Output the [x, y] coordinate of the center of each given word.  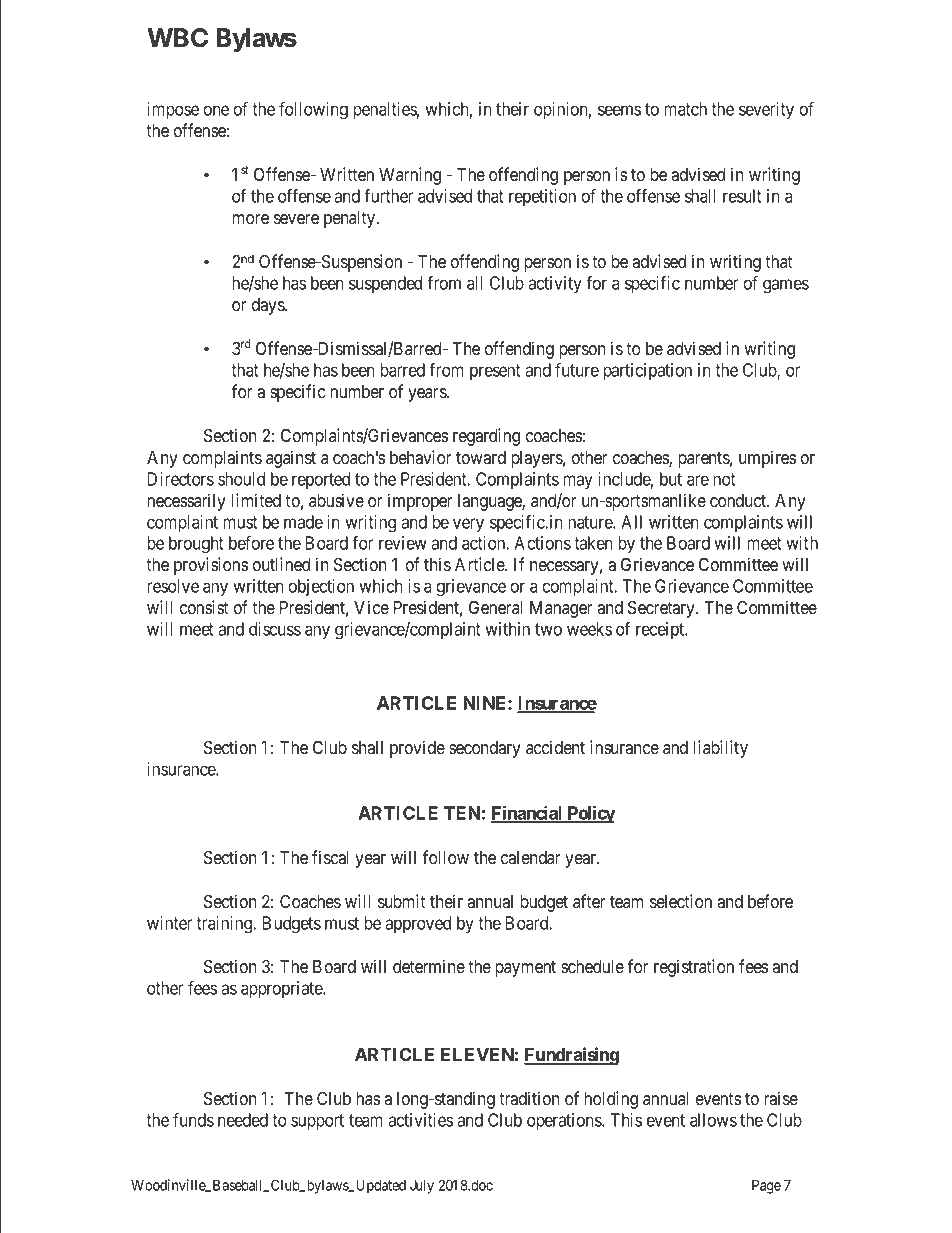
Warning [410, 176]
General [495, 607]
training [225, 925]
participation [647, 371]
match [685, 109]
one [216, 110]
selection [681, 901]
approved [418, 924]
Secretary [662, 609]
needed [243, 1120]
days [269, 306]
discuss [275, 629]
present [495, 372]
